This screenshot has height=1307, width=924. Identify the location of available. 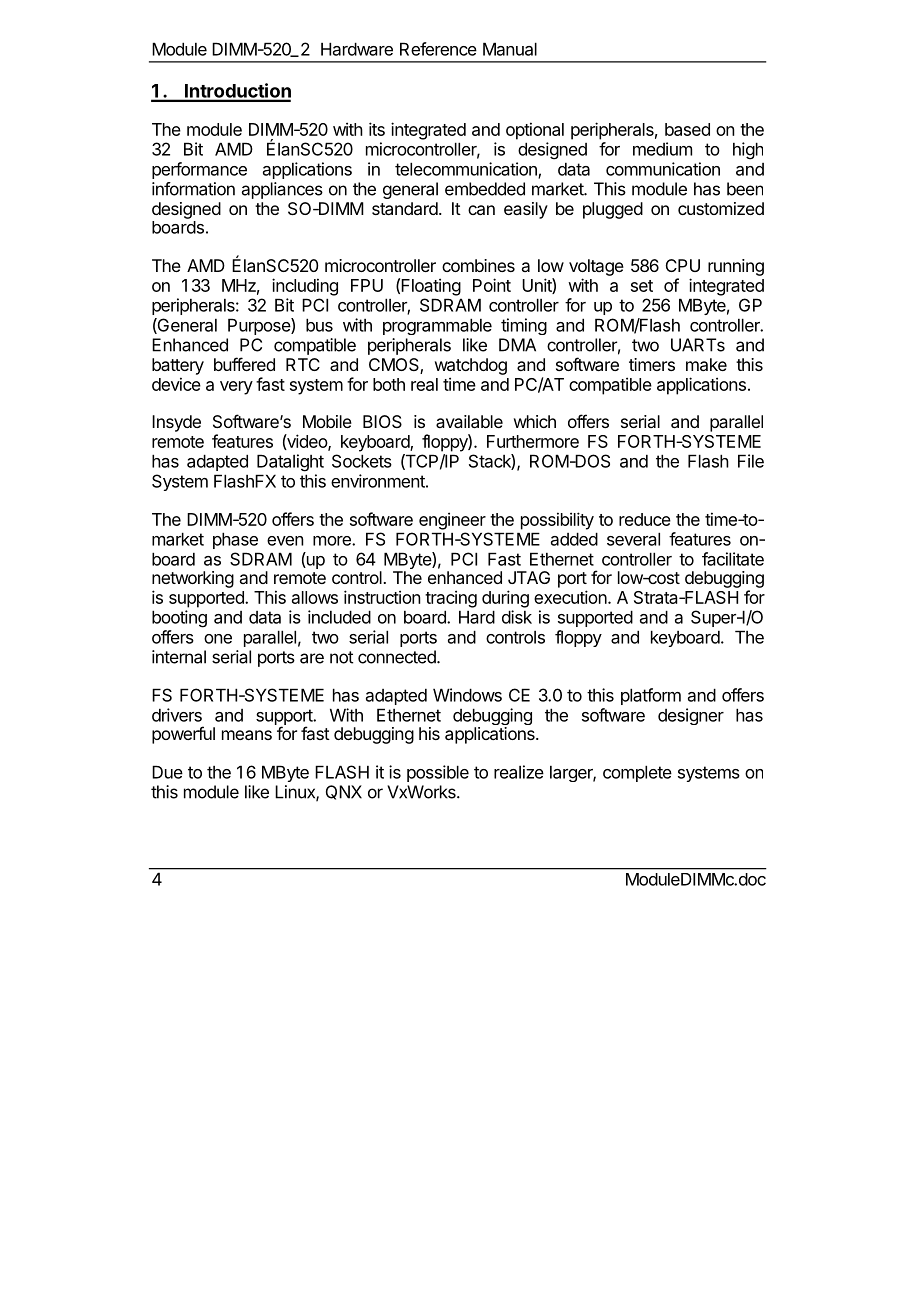
(469, 421).
